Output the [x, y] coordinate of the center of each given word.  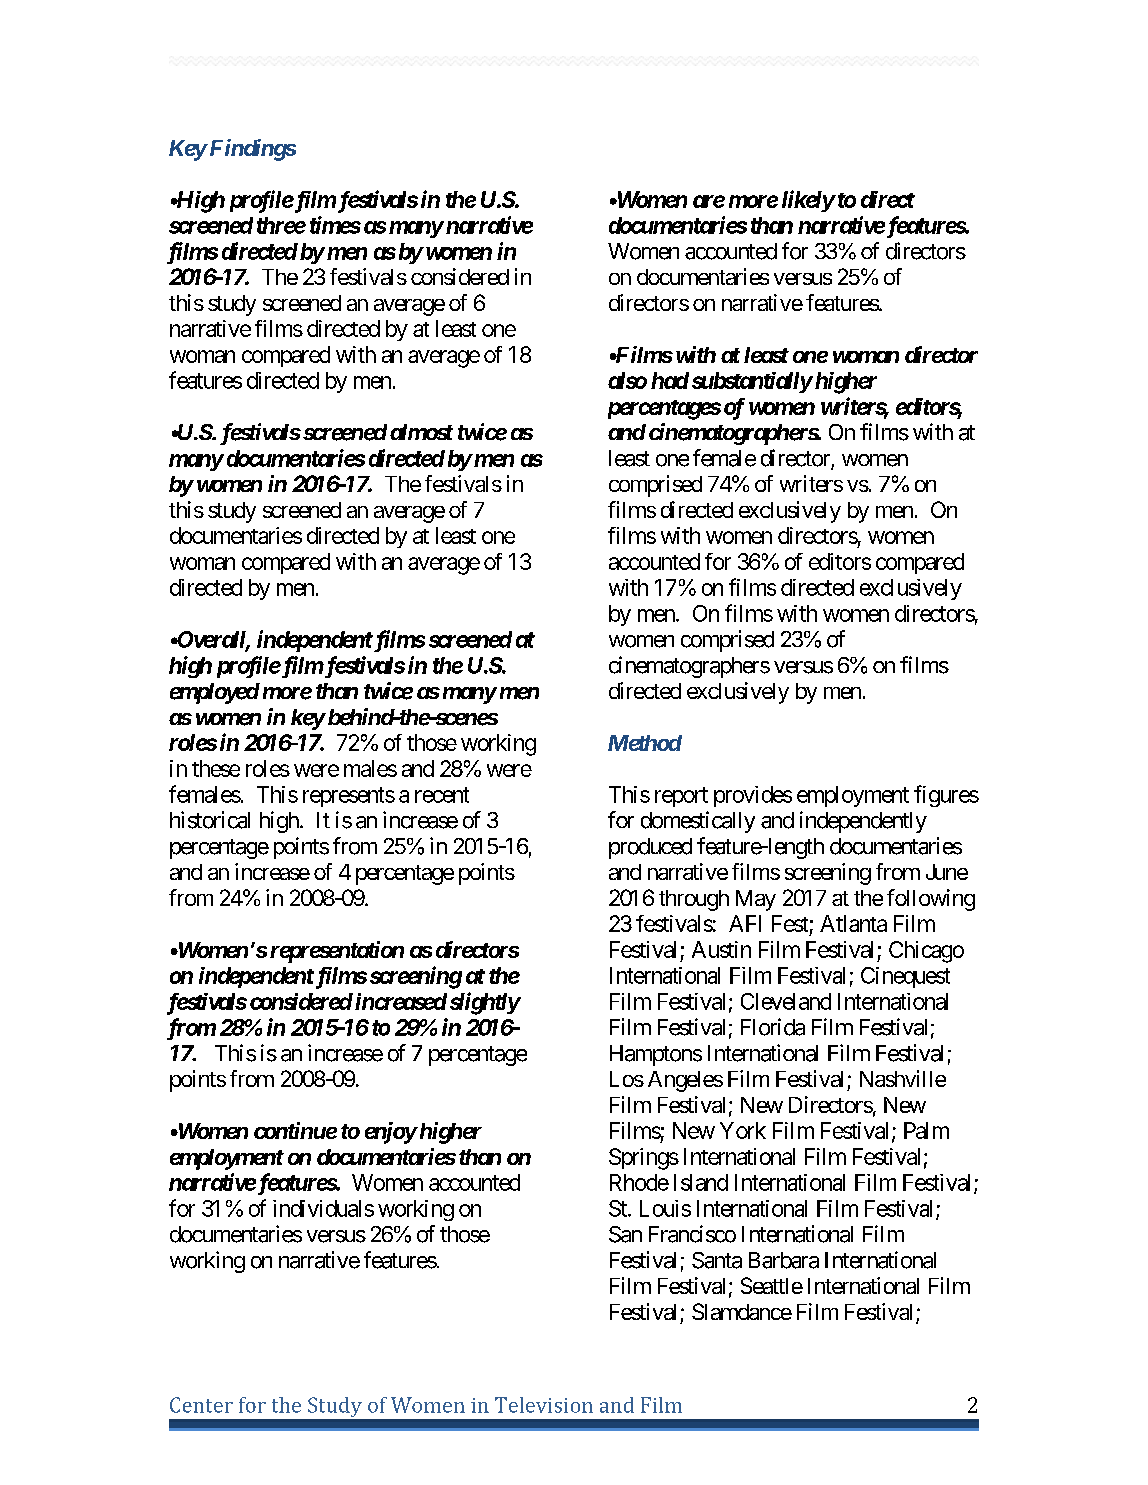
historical [210, 820]
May [756, 900]
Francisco [692, 1234]
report [681, 797]
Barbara [784, 1260]
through [694, 900]
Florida [773, 1027]
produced [650, 848]
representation [337, 952]
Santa [717, 1260]
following [931, 900]
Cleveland [786, 1001]
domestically [698, 822]
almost [421, 432]
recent [442, 795]
